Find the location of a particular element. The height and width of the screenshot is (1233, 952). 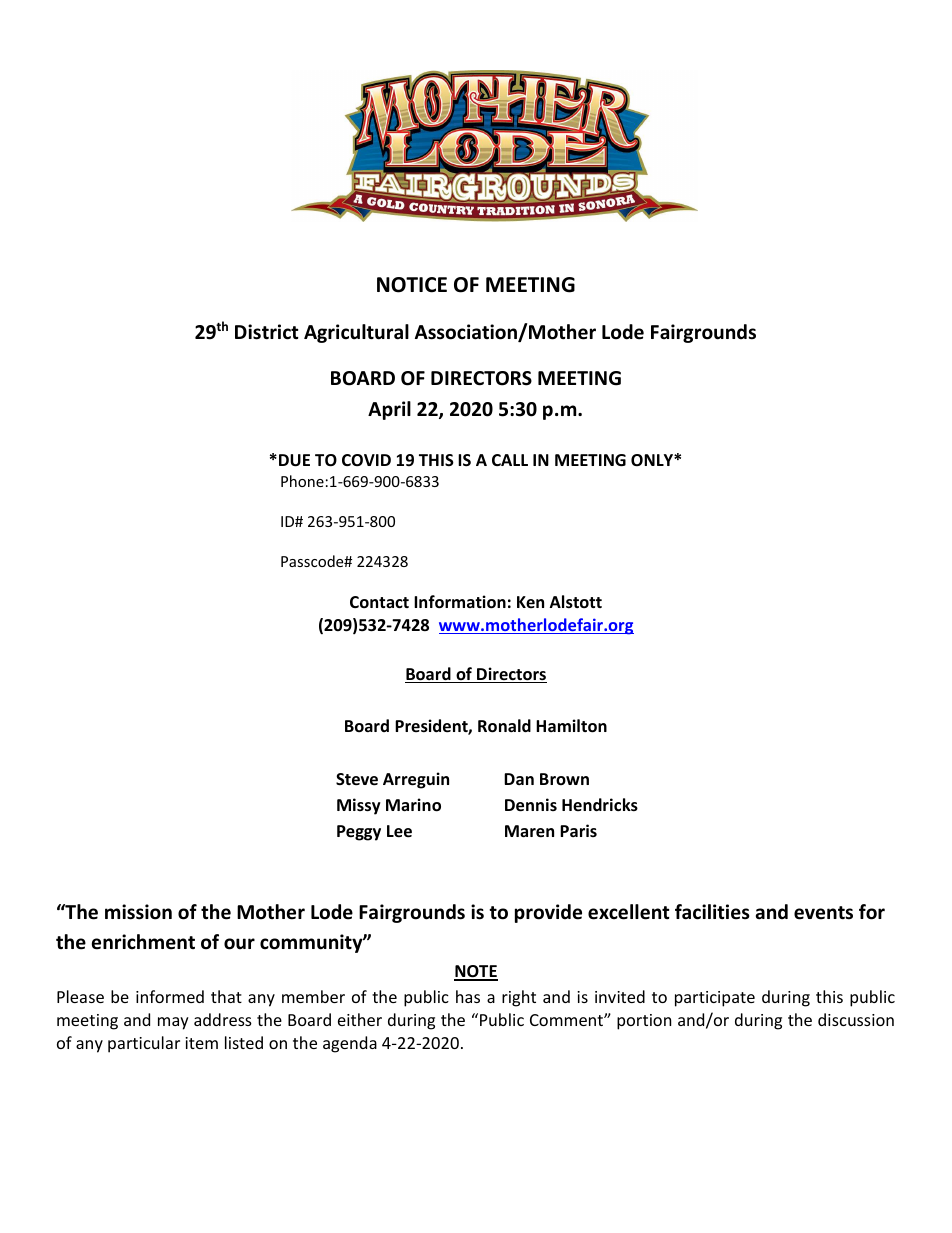

Information is located at coordinates (460, 602).
